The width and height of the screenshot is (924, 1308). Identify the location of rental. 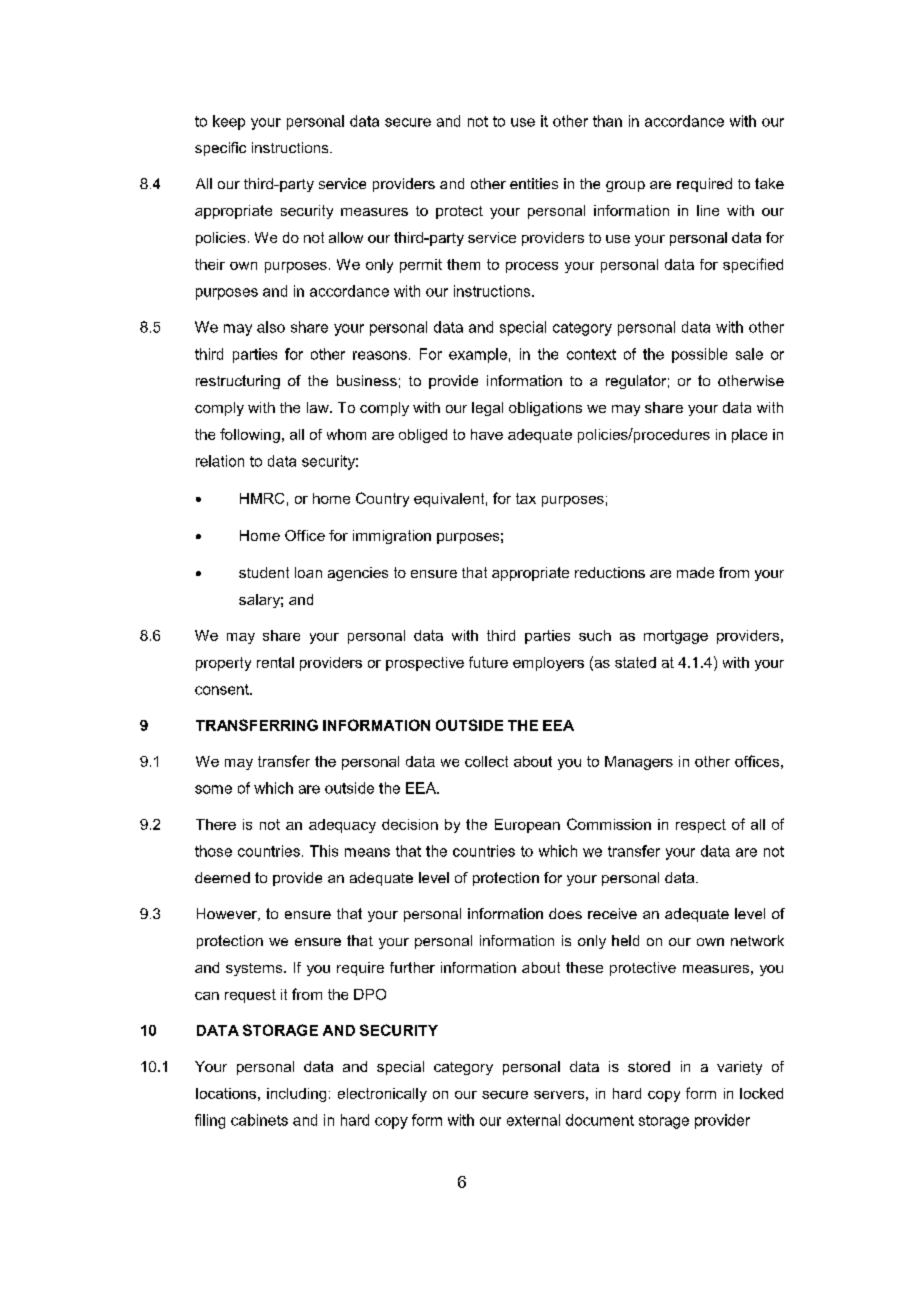
(275, 662).
